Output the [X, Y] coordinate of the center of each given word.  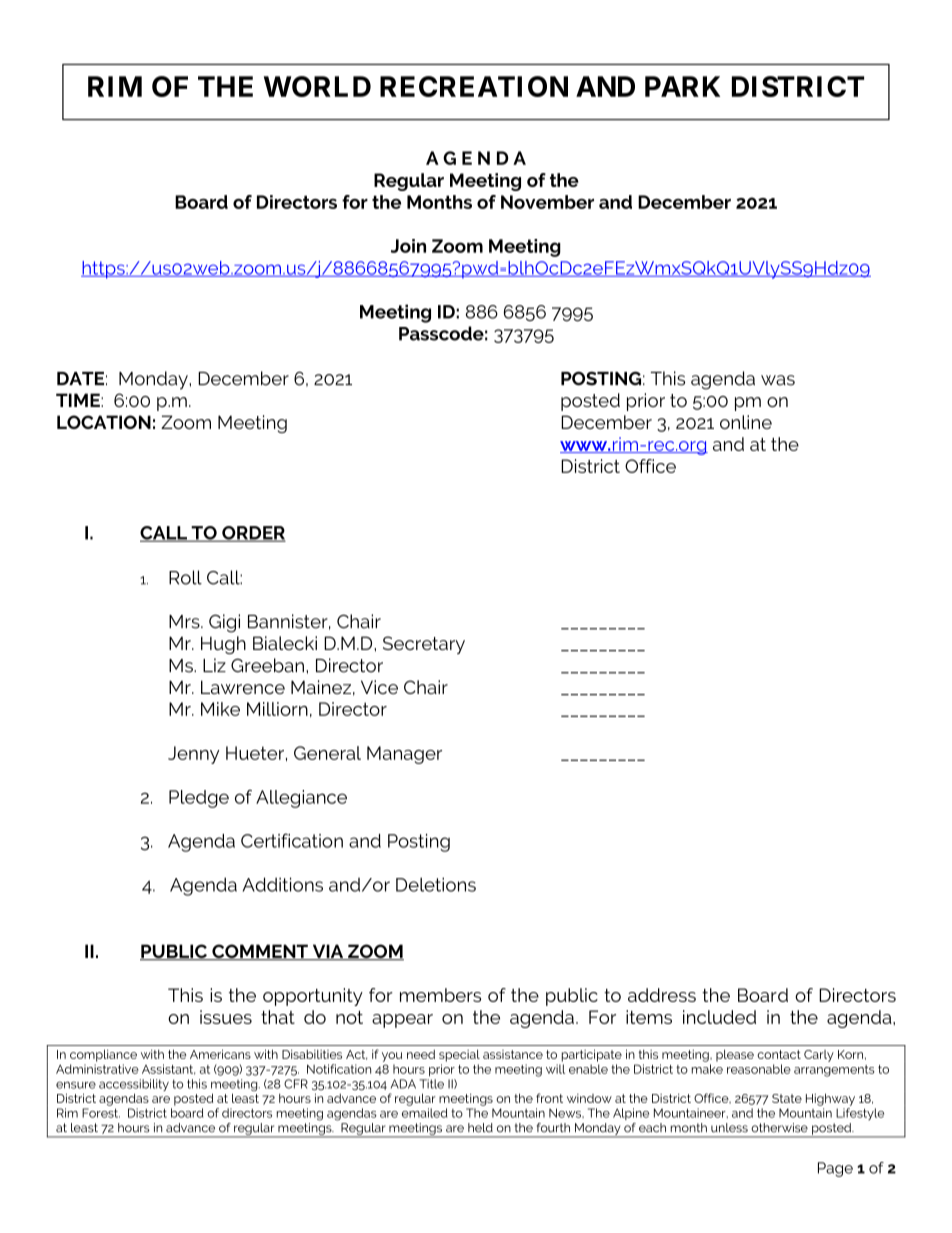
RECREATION [474, 86]
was [778, 380]
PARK [682, 86]
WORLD [317, 86]
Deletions [436, 884]
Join [408, 246]
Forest [101, 1113]
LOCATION [104, 422]
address [662, 995]
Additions [283, 884]
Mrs [185, 622]
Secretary [424, 645]
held [480, 1128]
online [746, 422]
